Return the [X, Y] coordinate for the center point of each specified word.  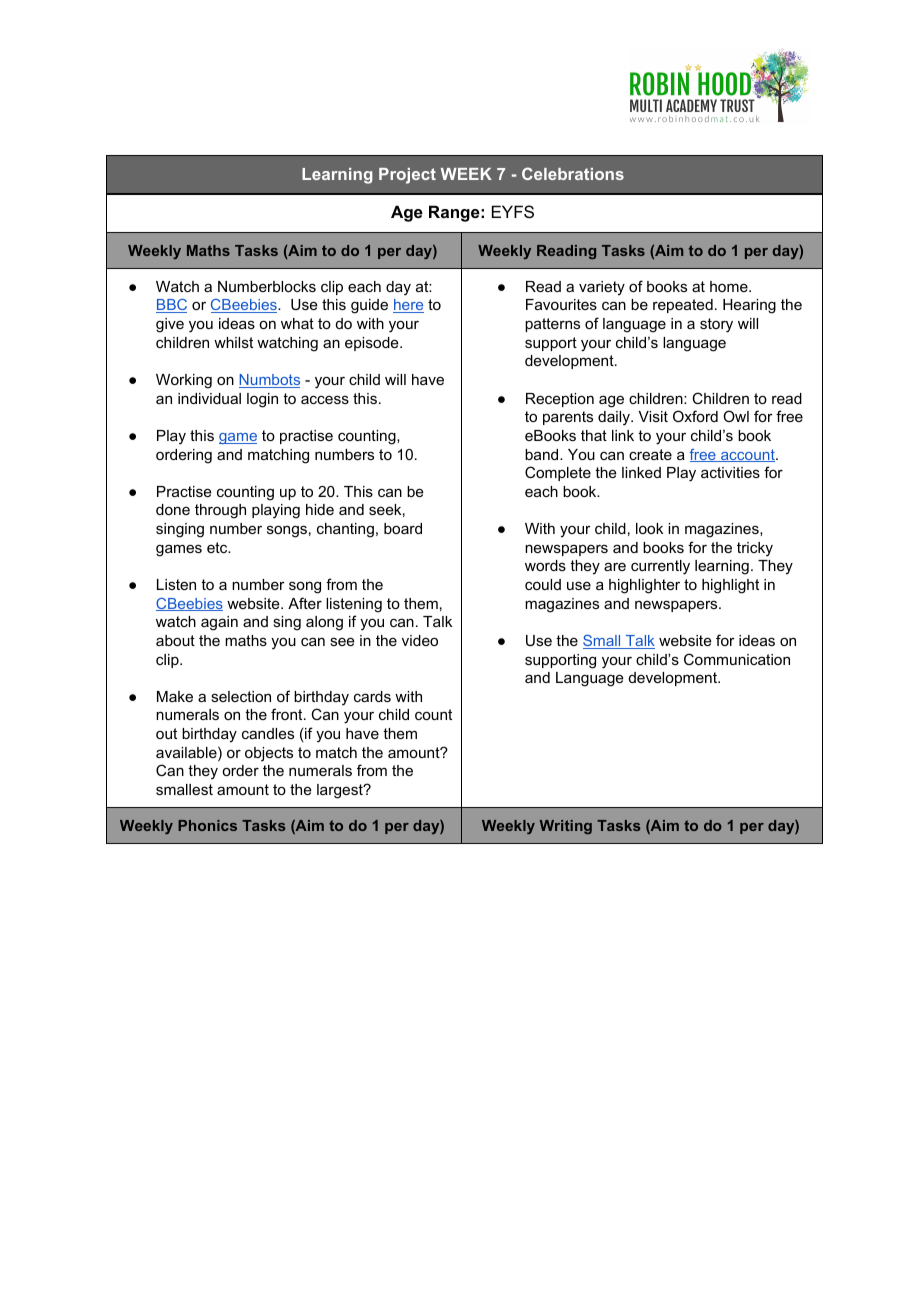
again [219, 623]
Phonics [207, 825]
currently [660, 567]
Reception [560, 400]
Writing [566, 827]
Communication [737, 659]
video [420, 640]
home [730, 286]
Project [407, 176]
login [262, 400]
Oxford [695, 416]
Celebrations [573, 173]
